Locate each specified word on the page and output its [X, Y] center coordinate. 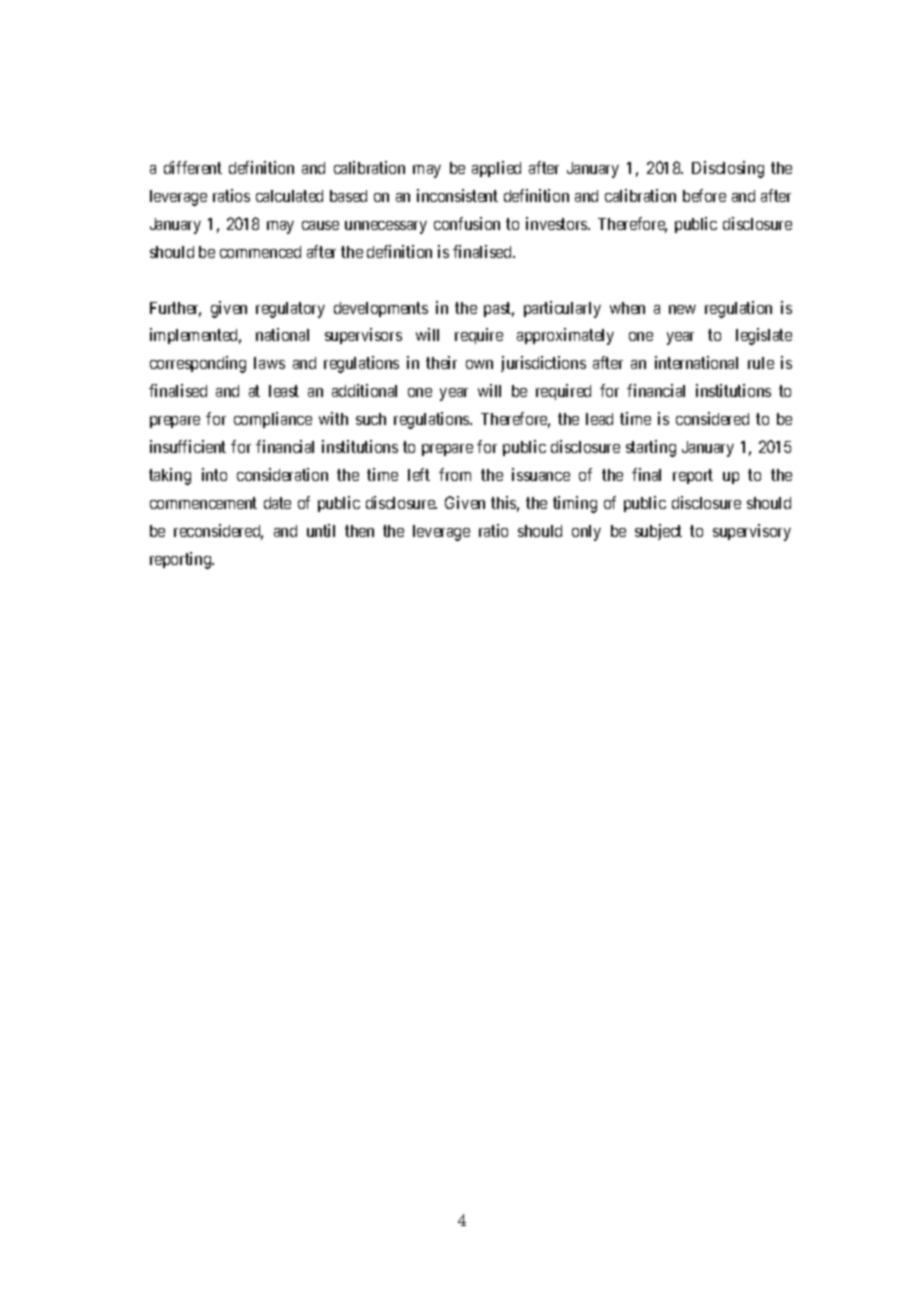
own [479, 364]
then [359, 531]
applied [496, 169]
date [277, 503]
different [193, 167]
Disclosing [728, 169]
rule [761, 363]
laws [269, 363]
